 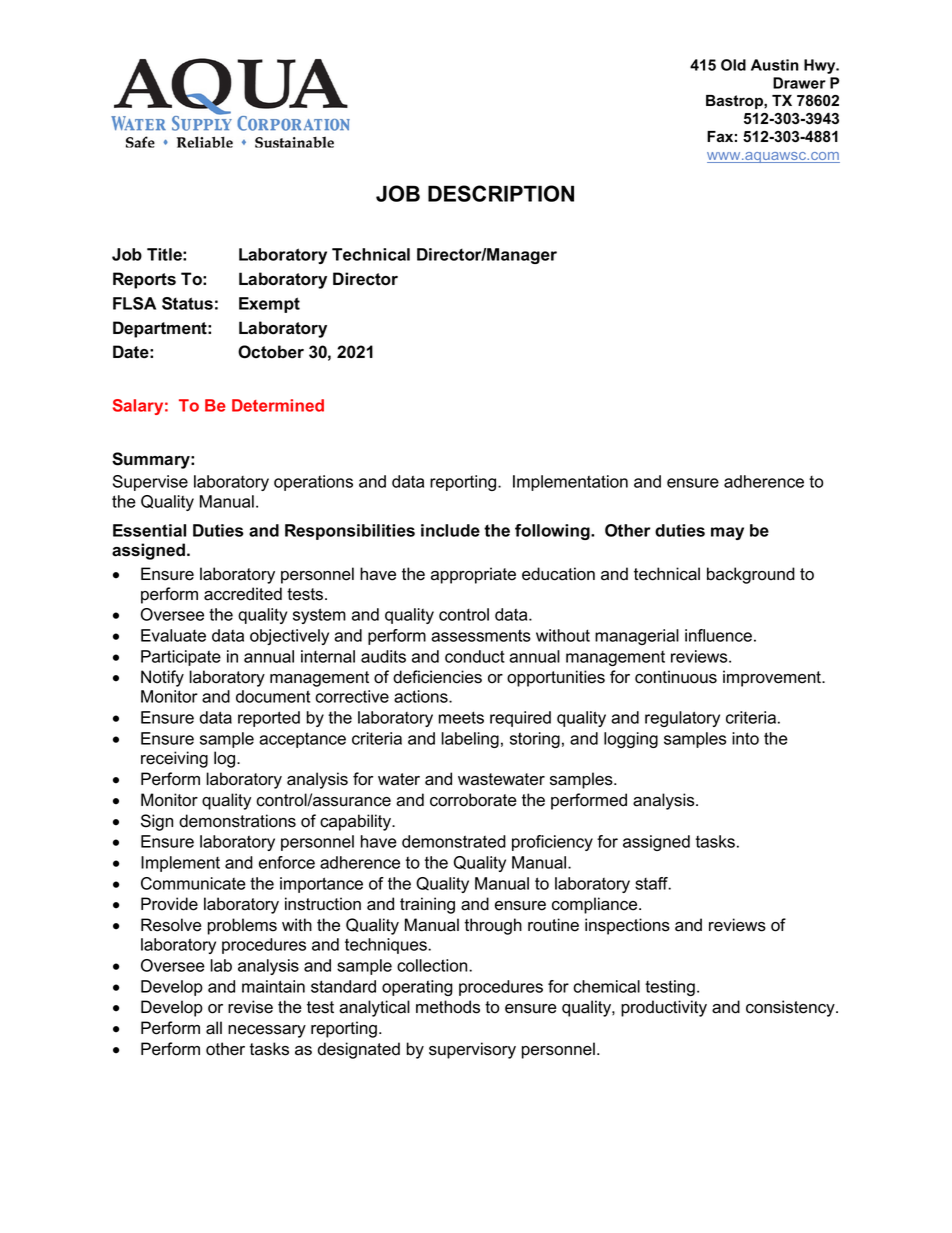 I want to click on corroborate, so click(x=473, y=800).
